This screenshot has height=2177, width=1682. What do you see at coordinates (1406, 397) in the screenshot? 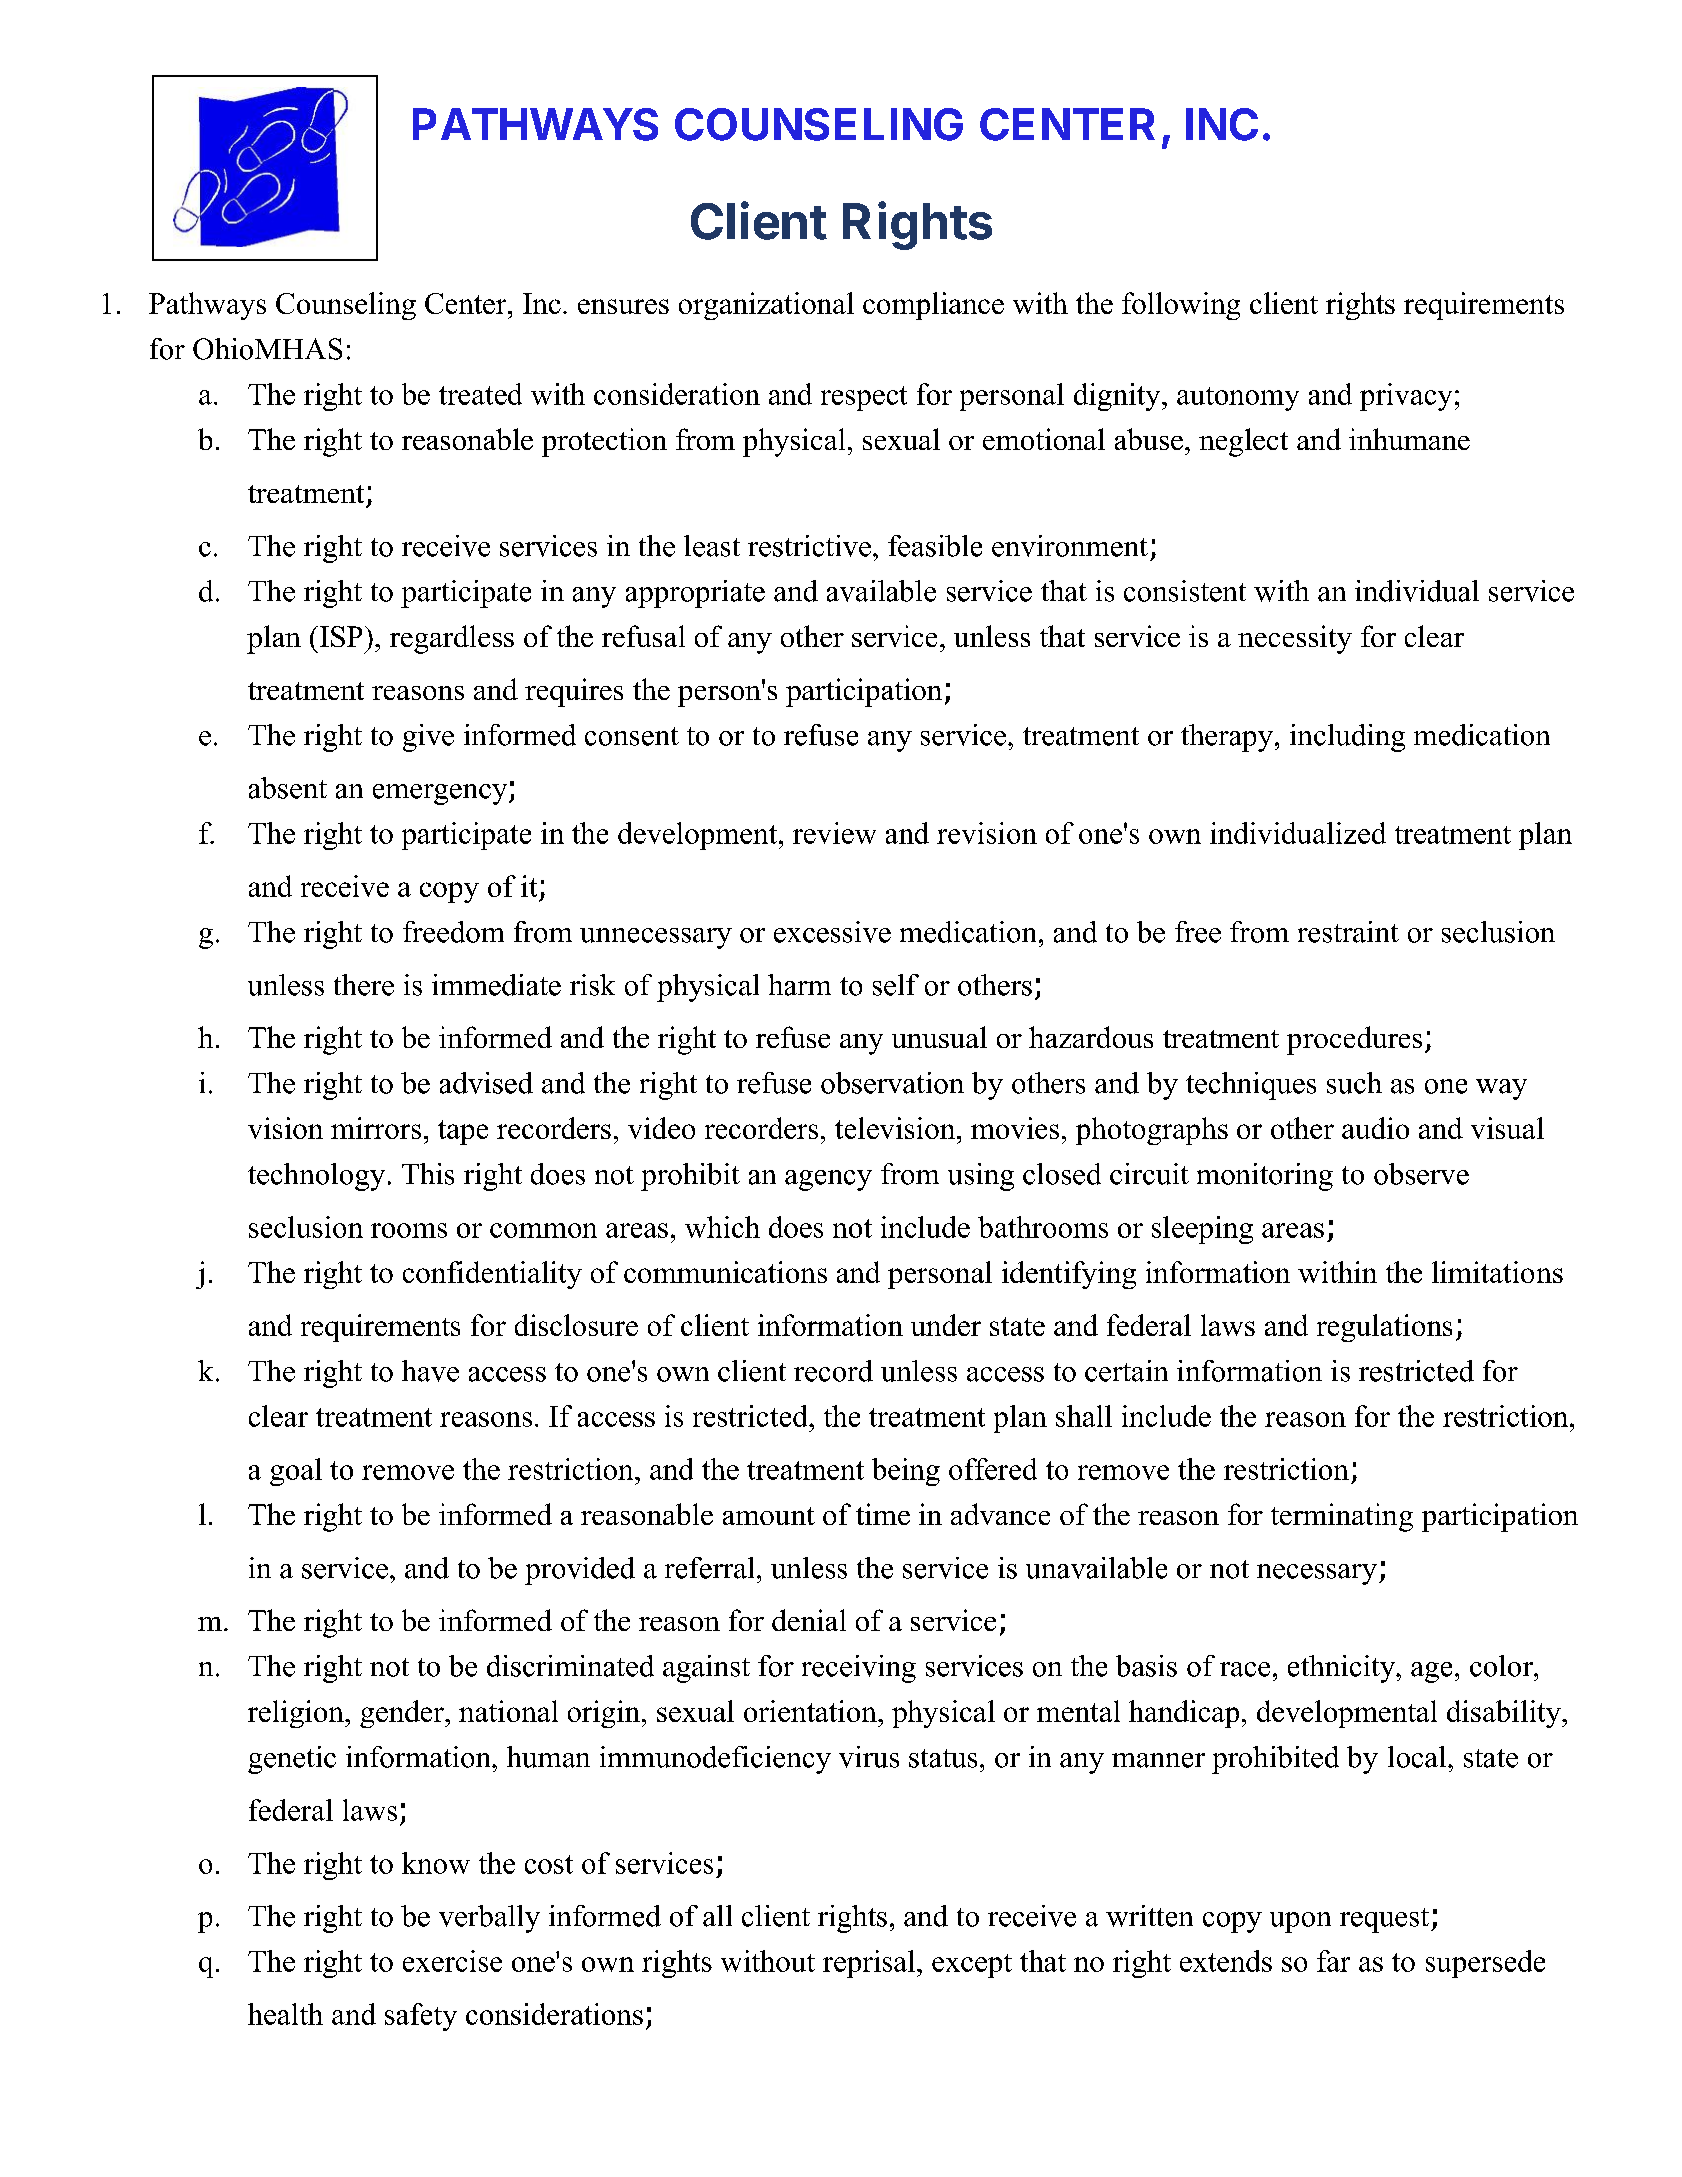
I see `privacy` at bounding box center [1406, 397].
